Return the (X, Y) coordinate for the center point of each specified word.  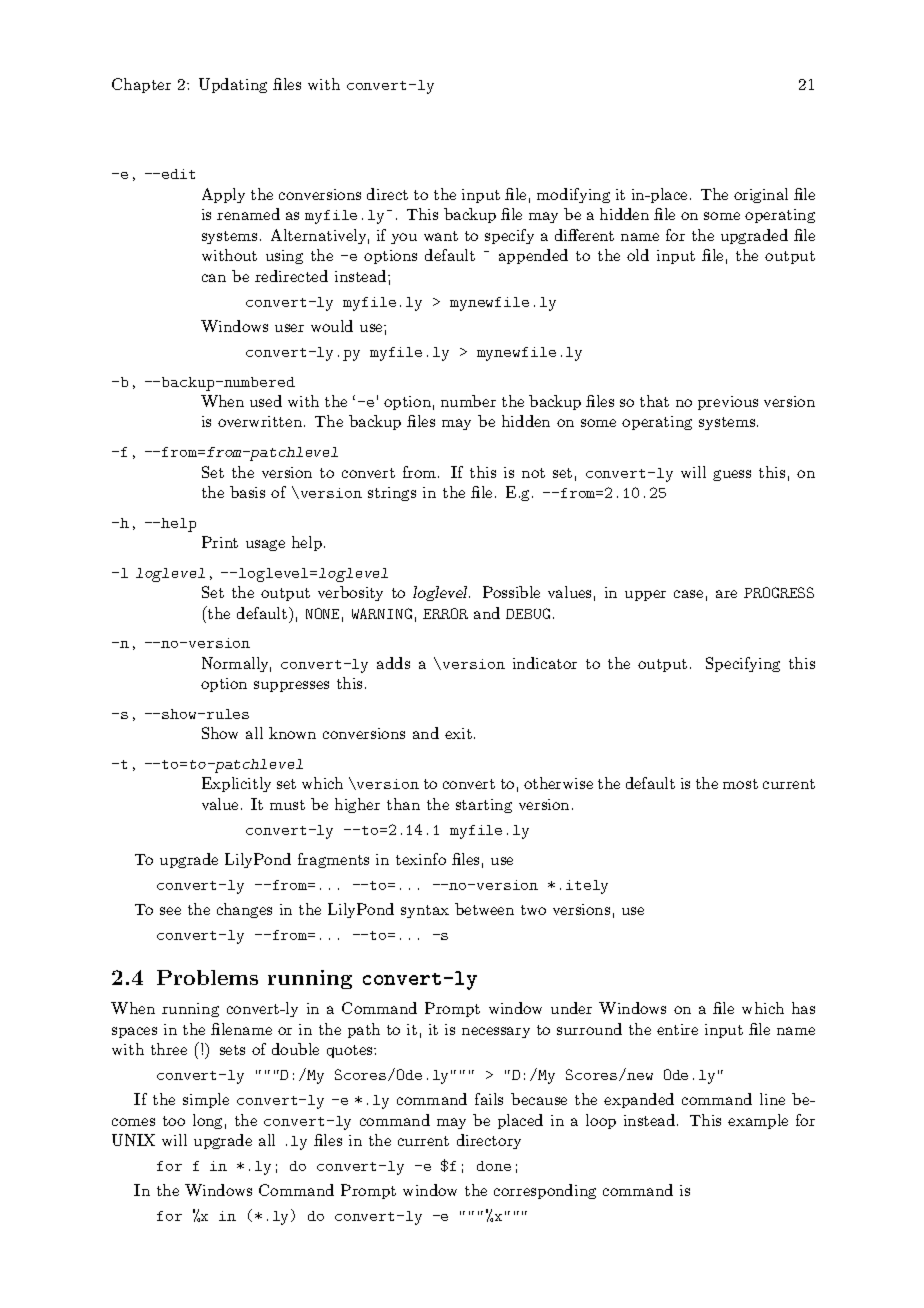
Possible (511, 592)
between (484, 909)
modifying (573, 195)
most (740, 784)
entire (677, 1029)
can (214, 278)
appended (533, 256)
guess (732, 475)
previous (728, 403)
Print (220, 542)
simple (206, 1100)
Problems (207, 977)
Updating (233, 85)
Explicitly (236, 784)
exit (458, 733)
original (761, 195)
